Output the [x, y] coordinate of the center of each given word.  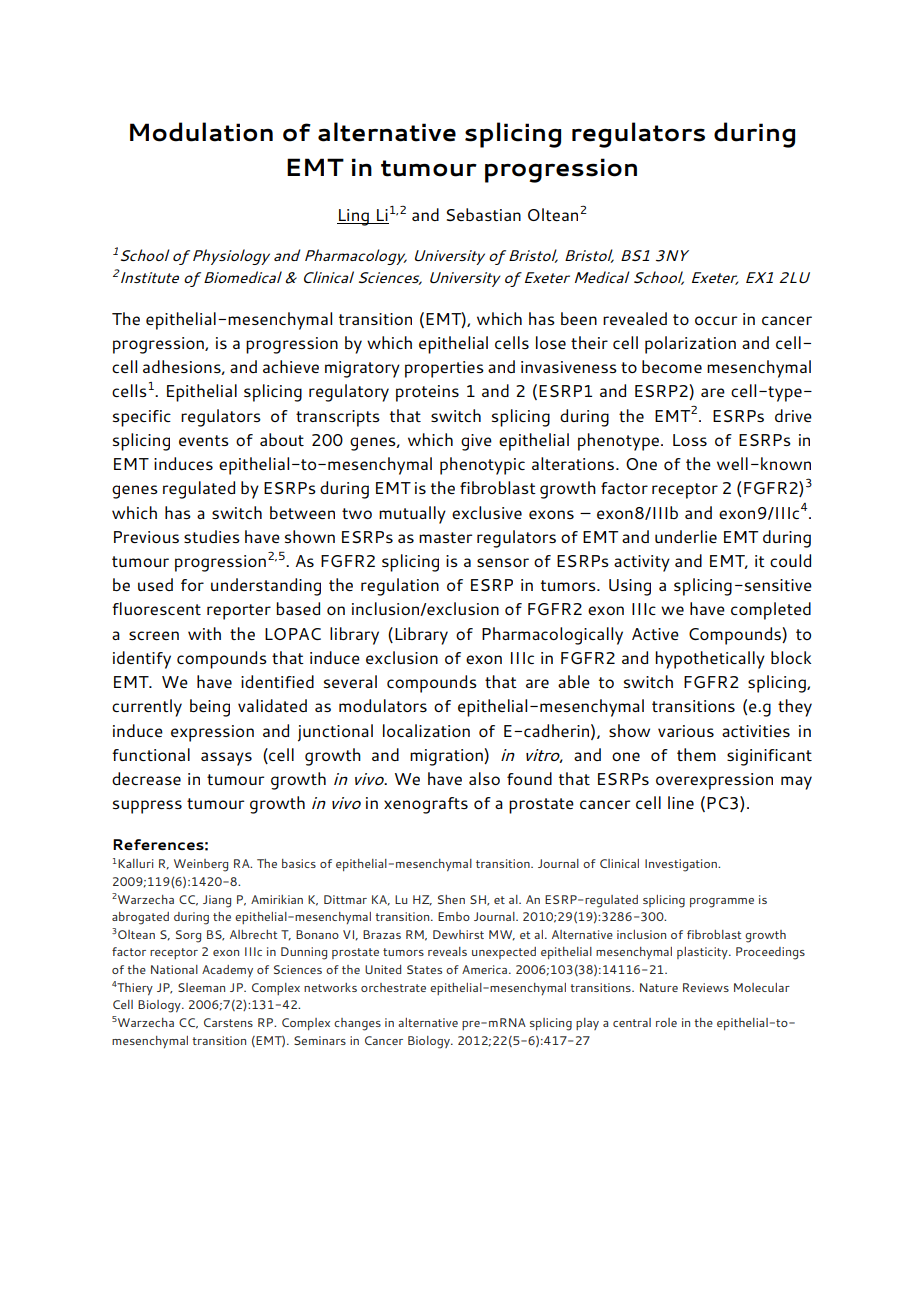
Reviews [706, 987]
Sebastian [484, 214]
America [486, 969]
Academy [227, 971]
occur [716, 320]
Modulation [201, 132]
